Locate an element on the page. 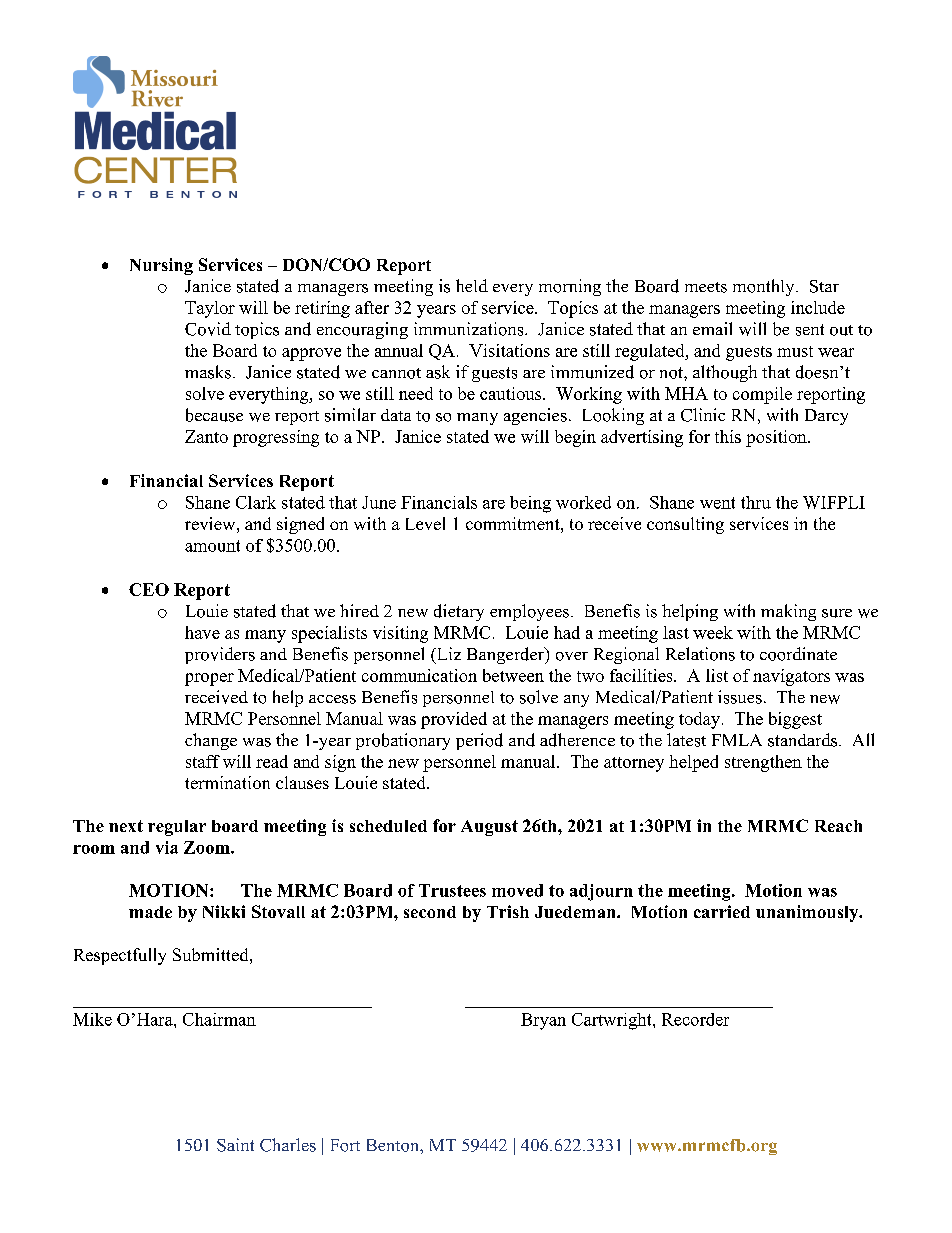  made is located at coordinates (150, 912).
